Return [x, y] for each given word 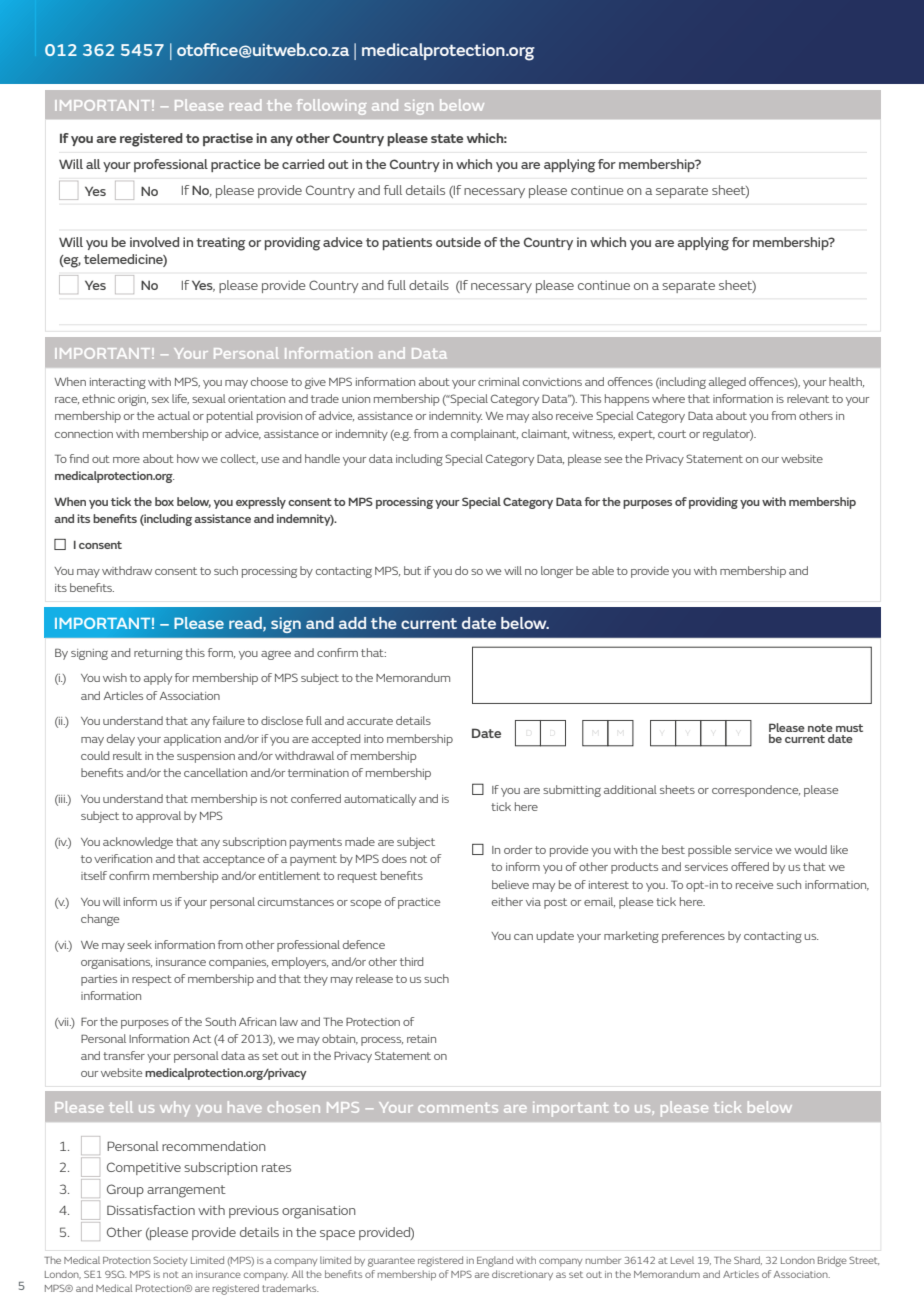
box [164, 501]
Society [170, 1261]
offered [750, 866]
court [672, 434]
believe [510, 884]
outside [458, 242]
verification [123, 858]
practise [228, 139]
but [412, 570]
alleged [727, 383]
